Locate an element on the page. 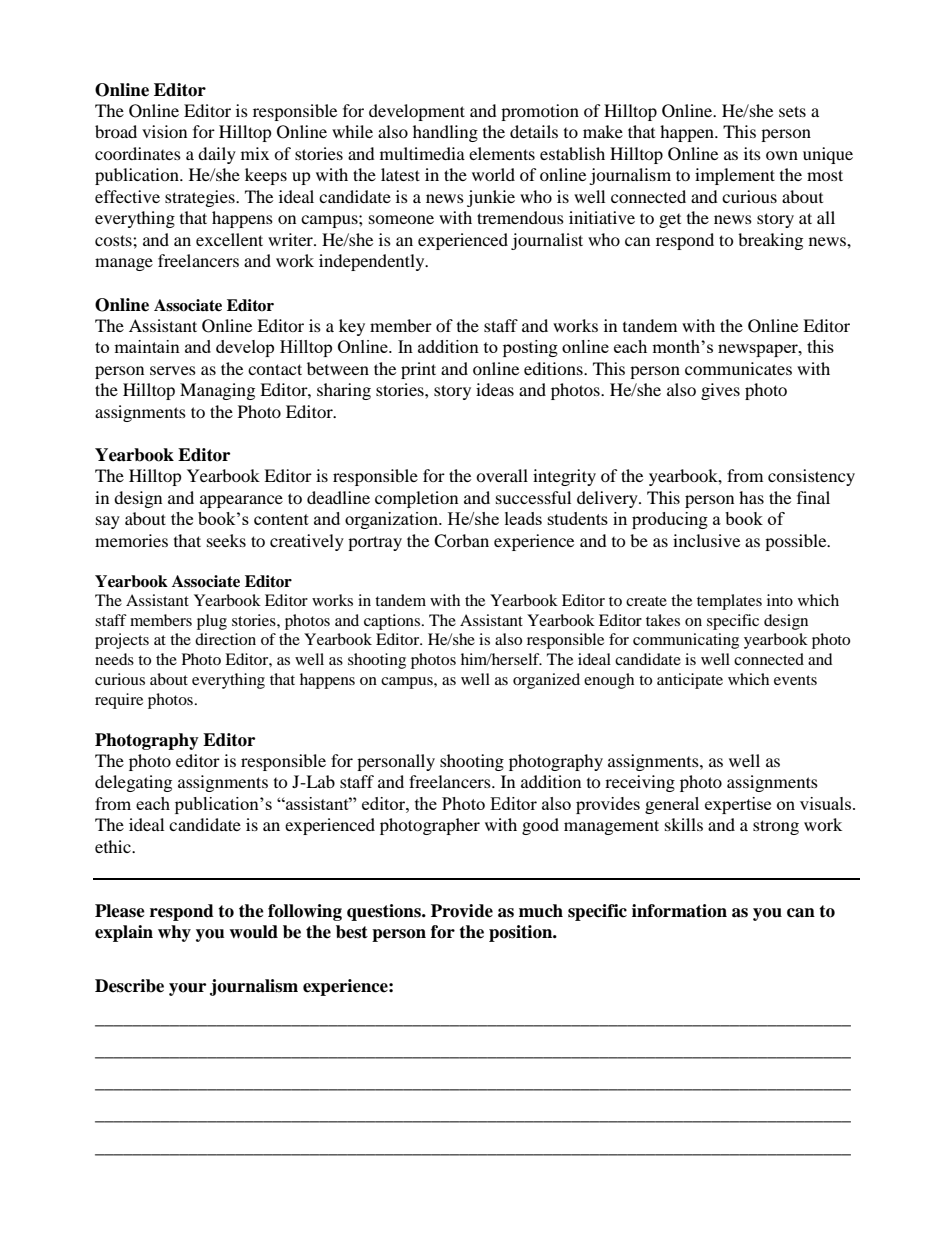 This page has height=1233, width=952. its is located at coordinates (752, 153).
